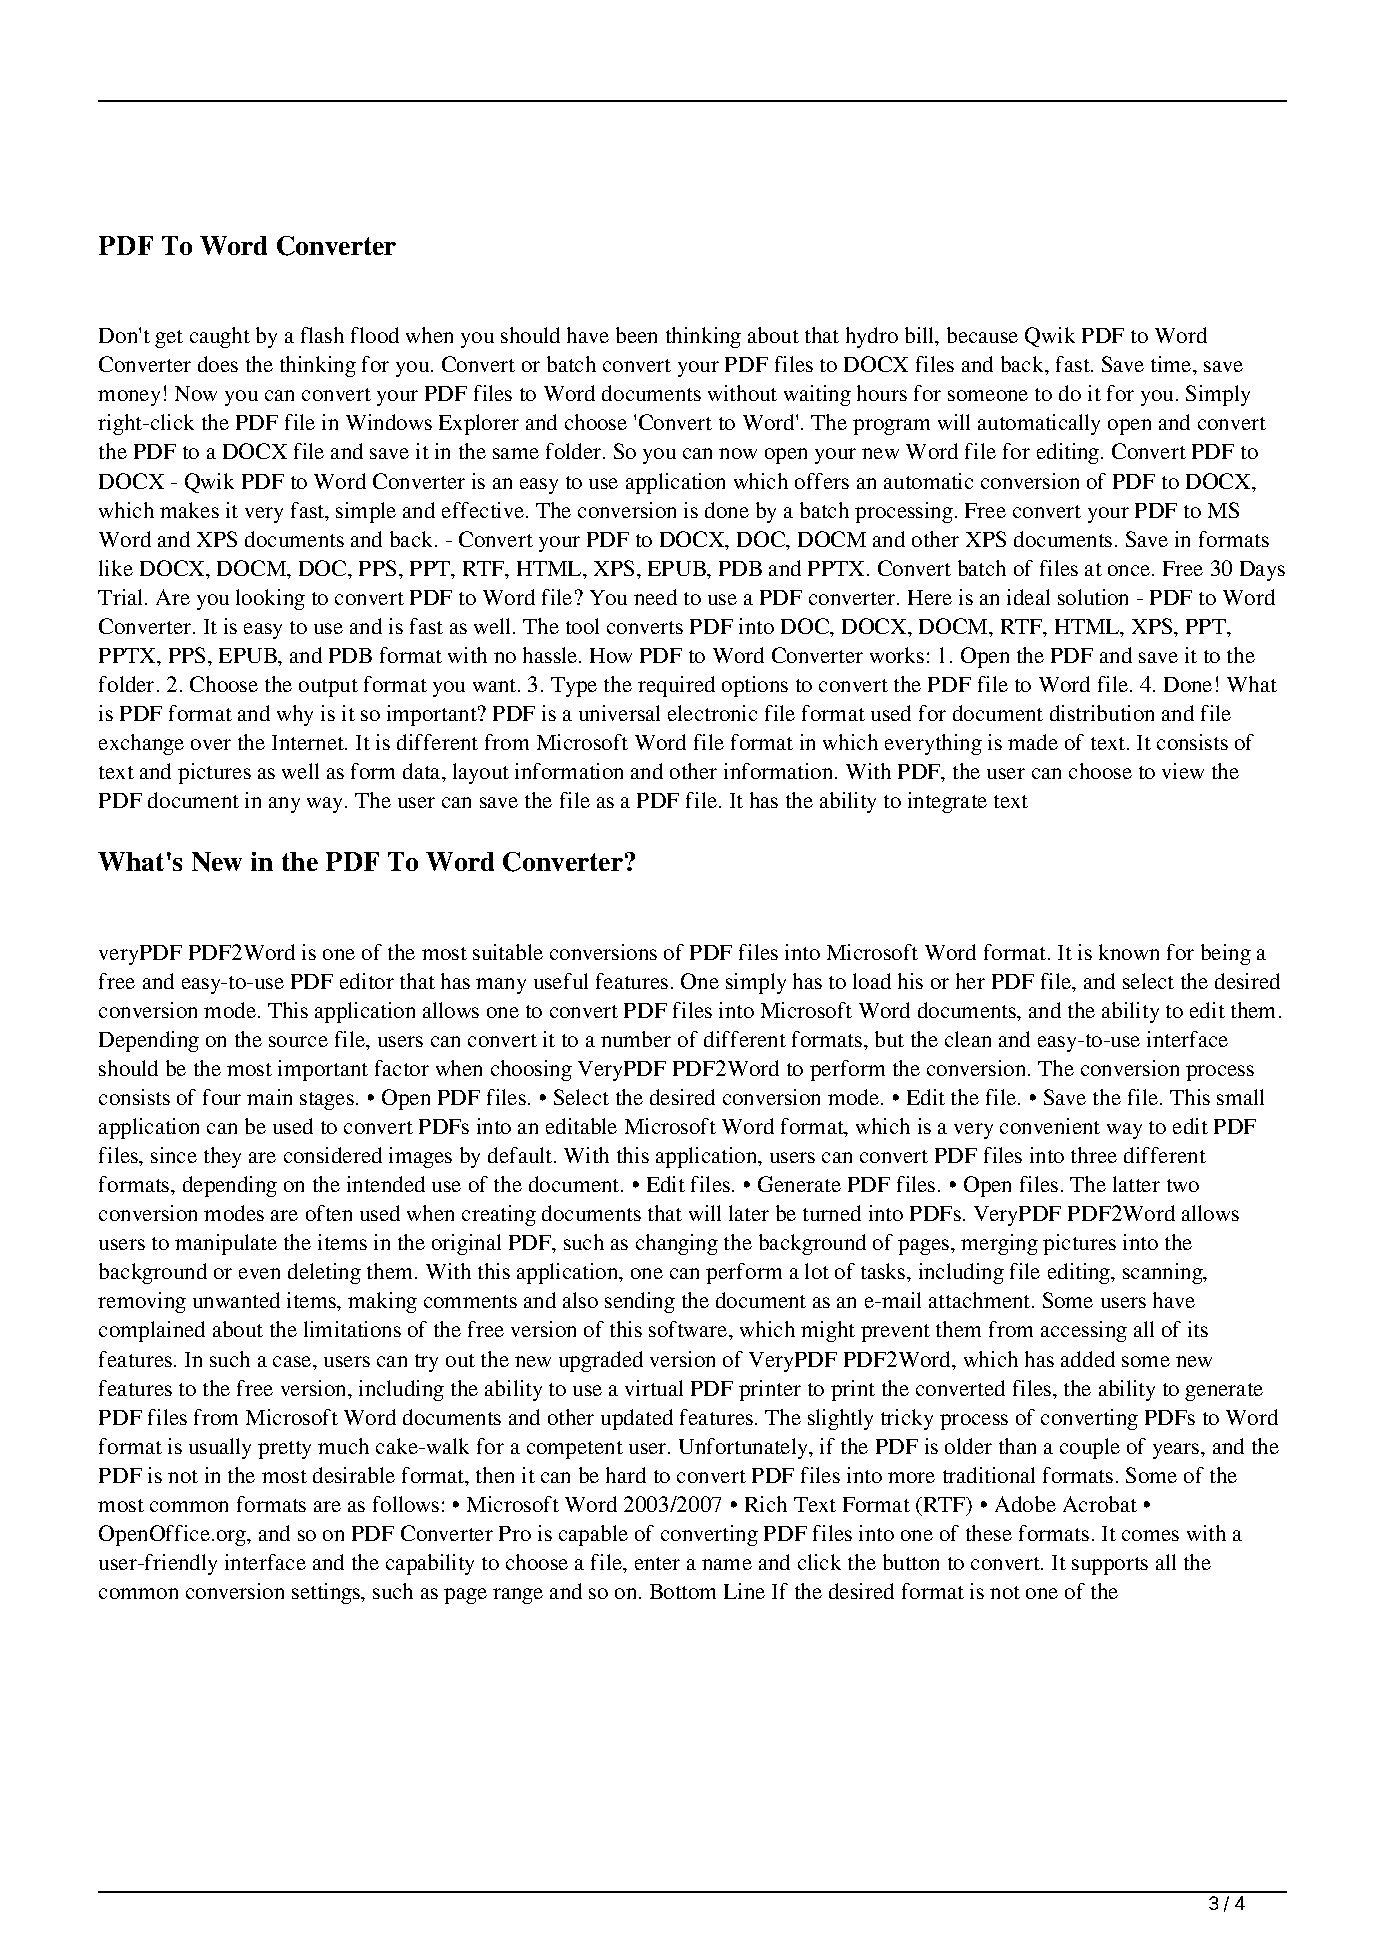 The height and width of the screenshot is (1958, 1385). Describe the element at coordinates (1093, 597) in the screenshot. I see `solution` at that location.
